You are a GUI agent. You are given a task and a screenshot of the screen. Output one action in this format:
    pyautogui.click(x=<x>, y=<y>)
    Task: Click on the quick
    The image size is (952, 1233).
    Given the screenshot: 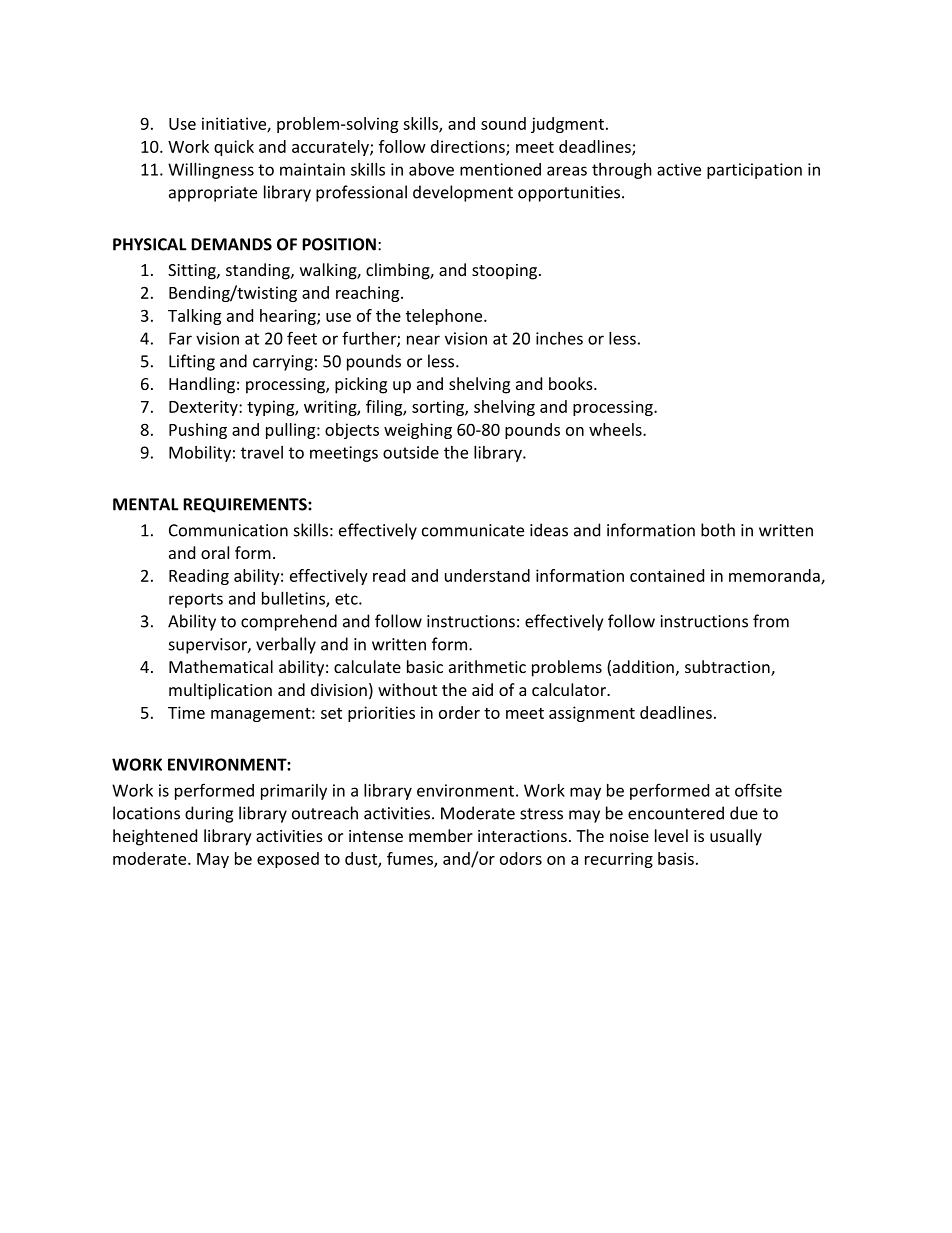 What is the action you would take?
    pyautogui.click(x=234, y=148)
